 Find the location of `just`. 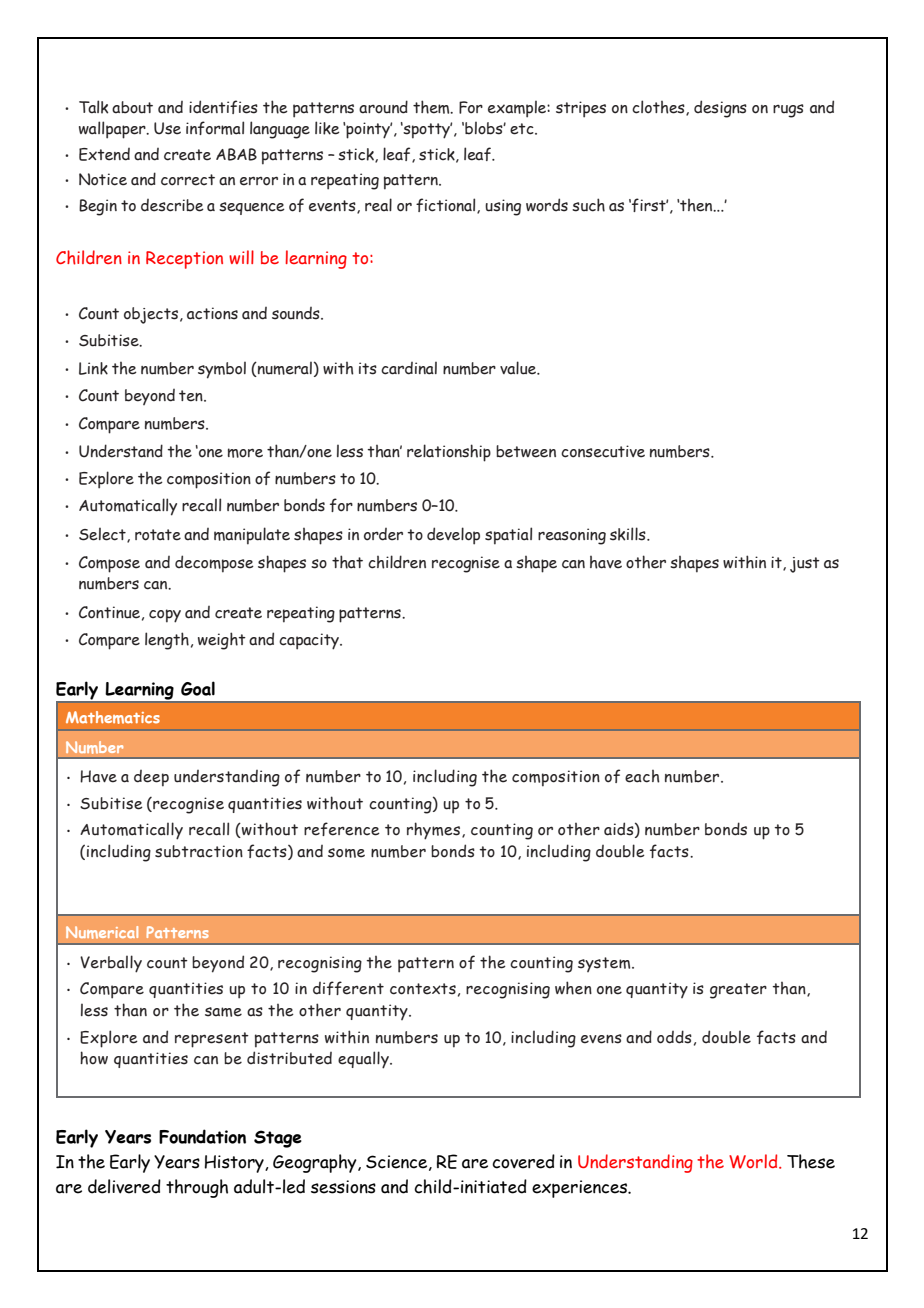

just is located at coordinates (805, 565).
